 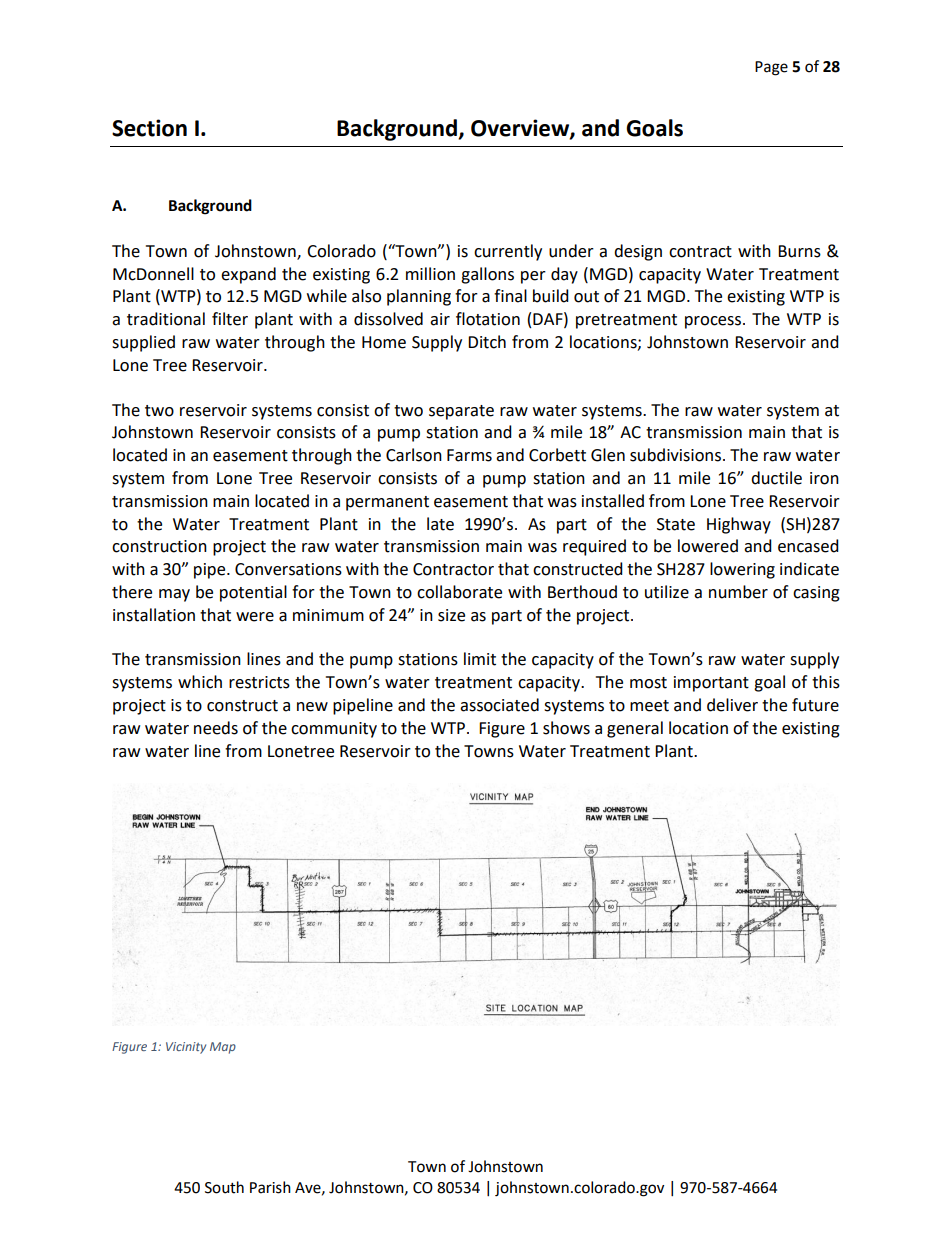 I want to click on filter, so click(x=230, y=319).
